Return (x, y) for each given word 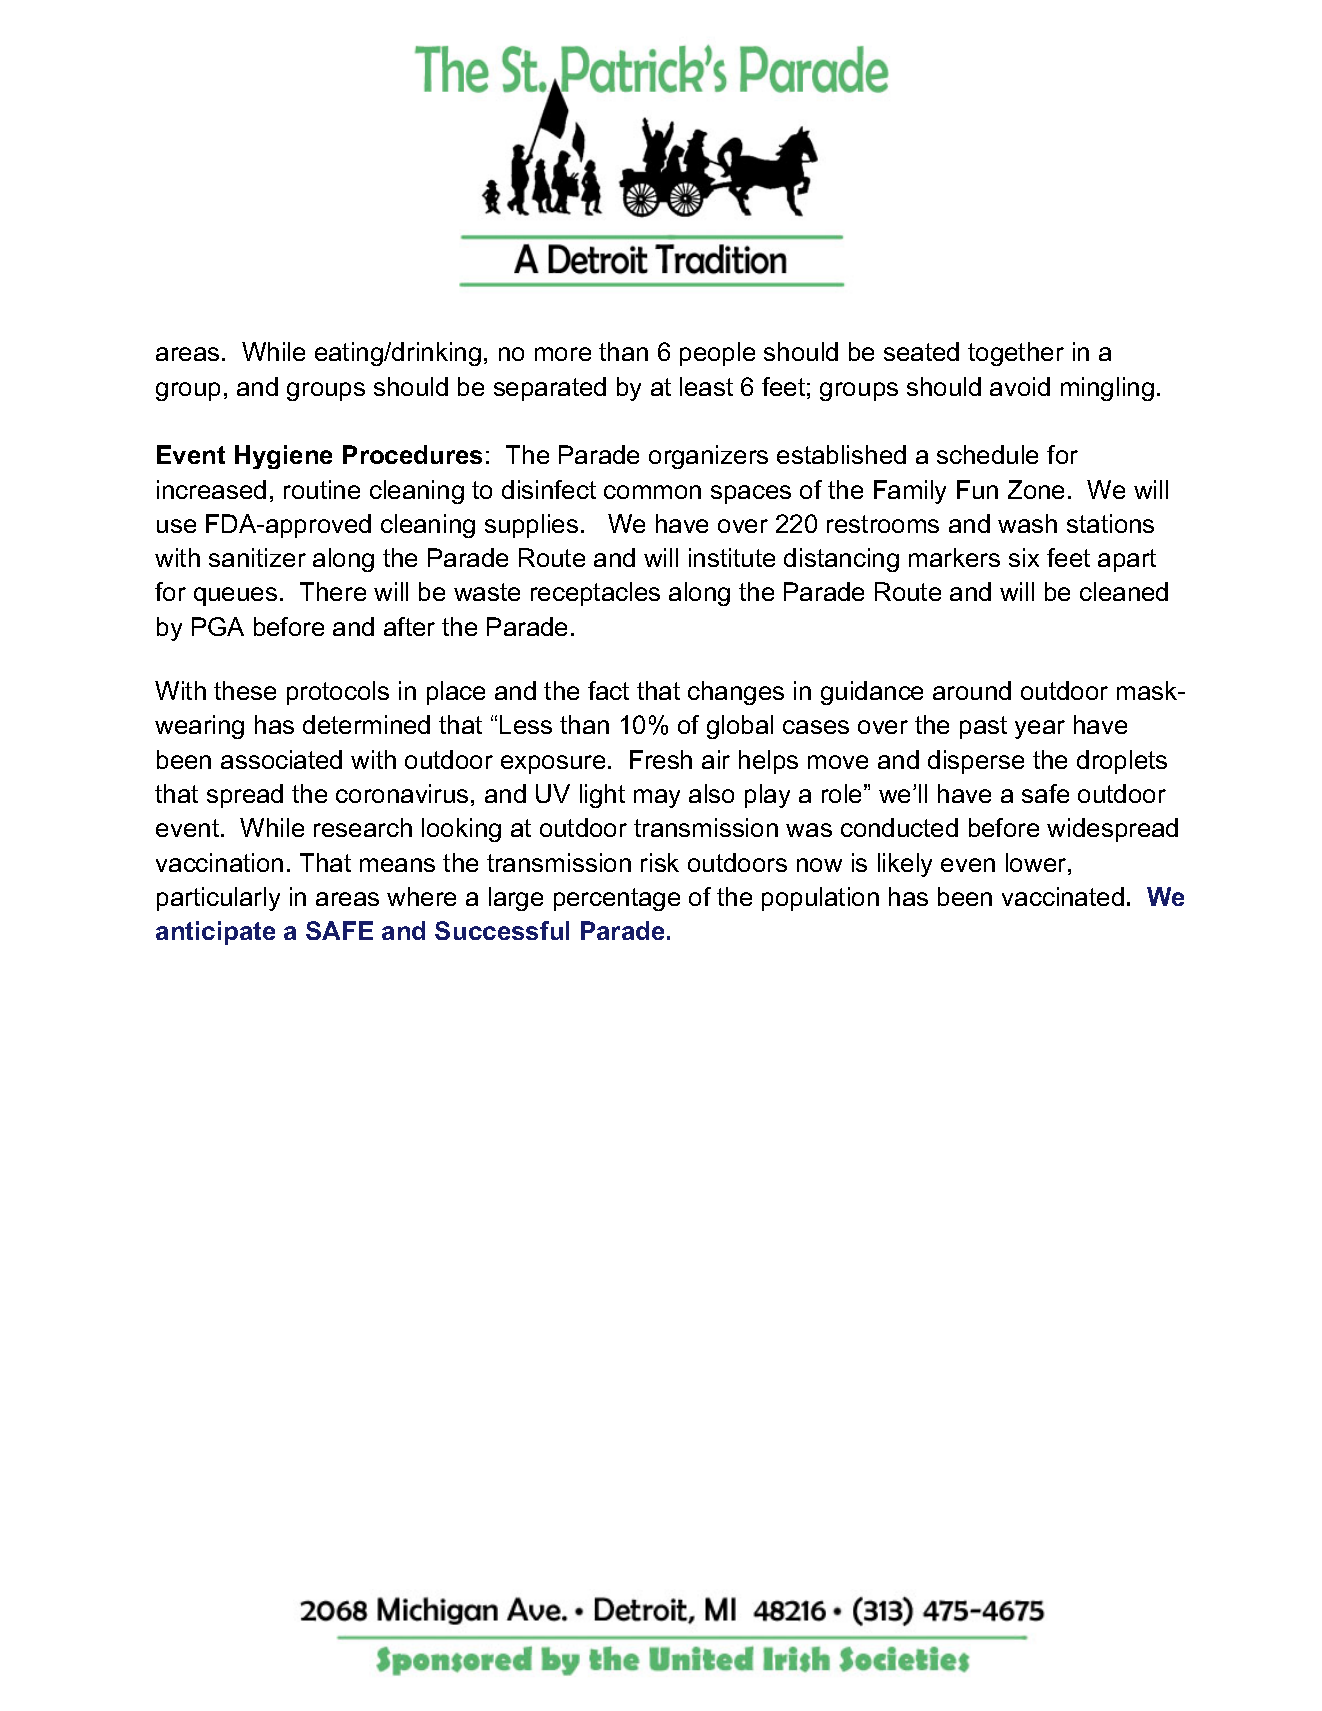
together (1016, 354)
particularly (218, 899)
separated (550, 389)
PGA (218, 626)
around (972, 690)
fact (608, 690)
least (706, 386)
